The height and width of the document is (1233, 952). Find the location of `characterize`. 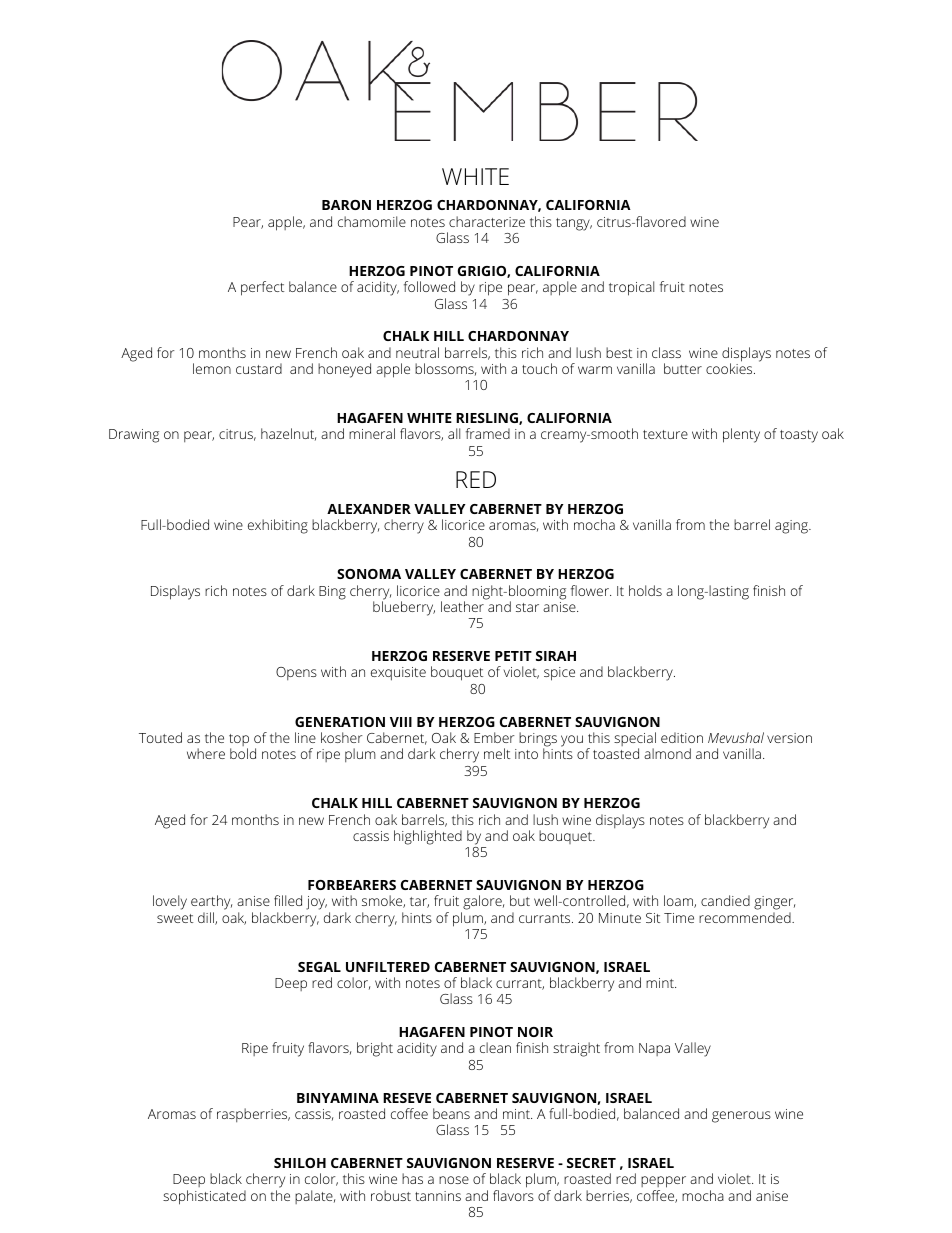

characterize is located at coordinates (487, 221).
